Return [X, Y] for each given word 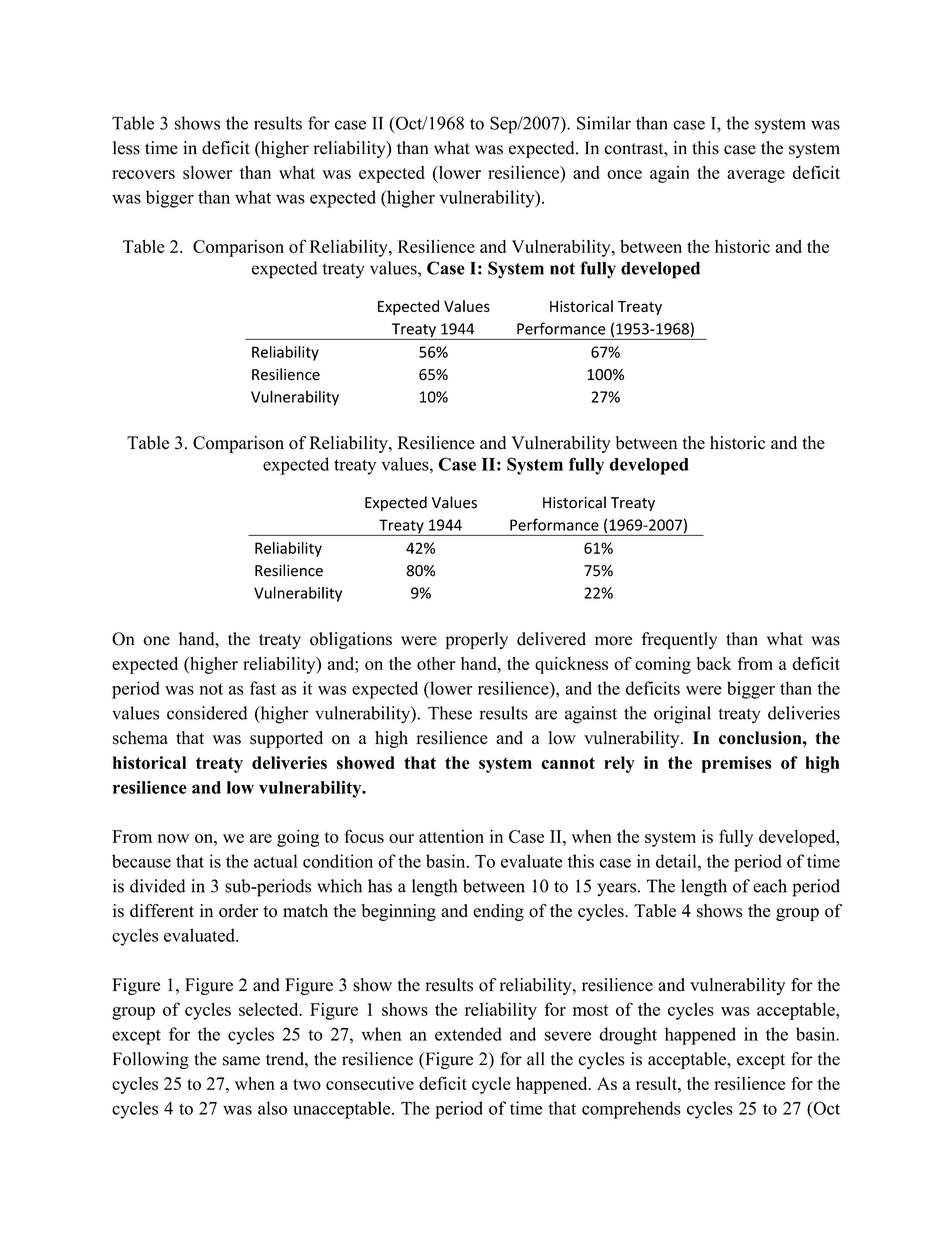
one [156, 641]
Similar [604, 123]
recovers [143, 174]
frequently [679, 640]
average [756, 176]
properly [476, 640]
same [241, 1061]
